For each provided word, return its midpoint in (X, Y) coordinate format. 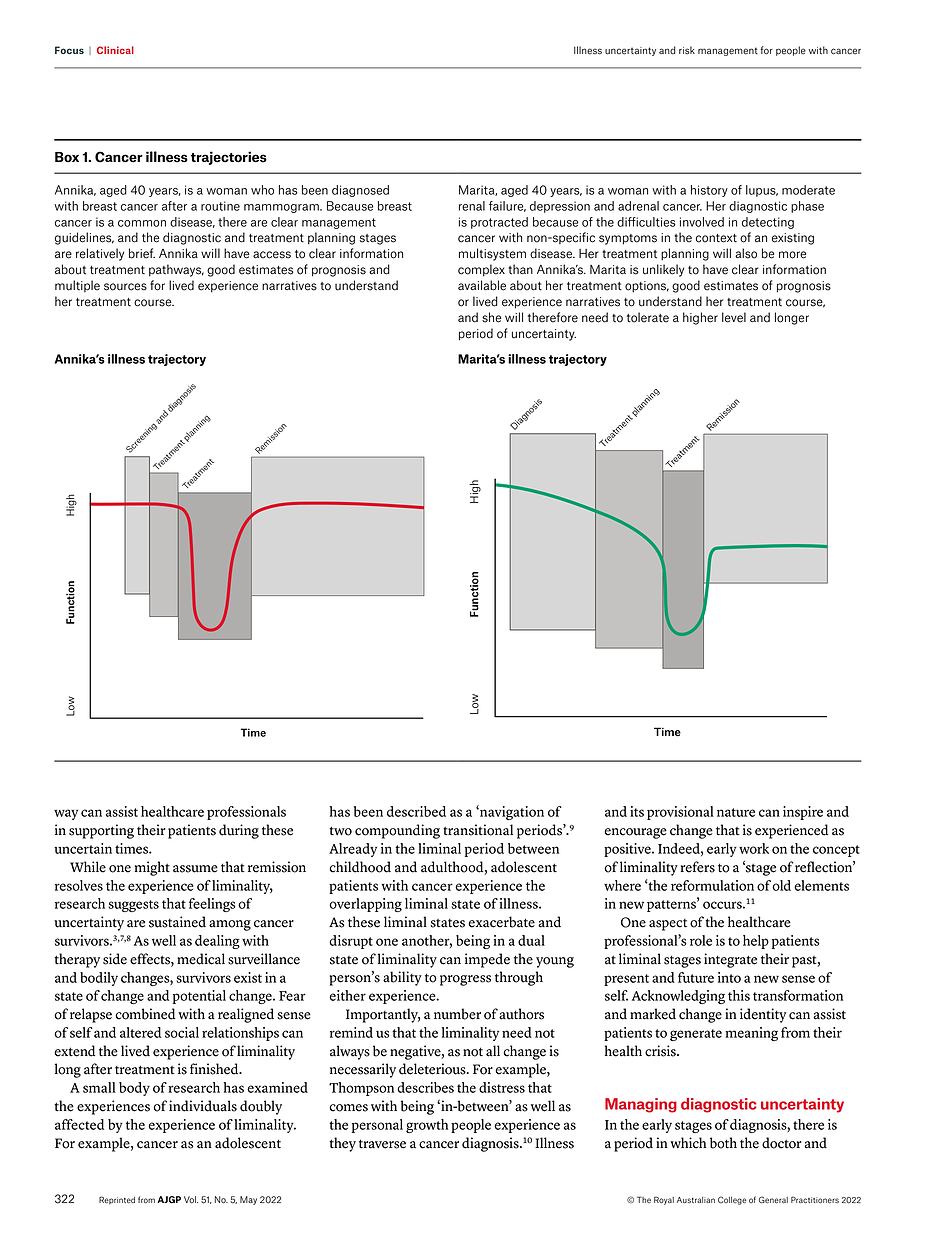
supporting (101, 831)
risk (687, 50)
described (416, 811)
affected (79, 1124)
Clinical (115, 50)
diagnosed (360, 191)
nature (736, 812)
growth (427, 1126)
